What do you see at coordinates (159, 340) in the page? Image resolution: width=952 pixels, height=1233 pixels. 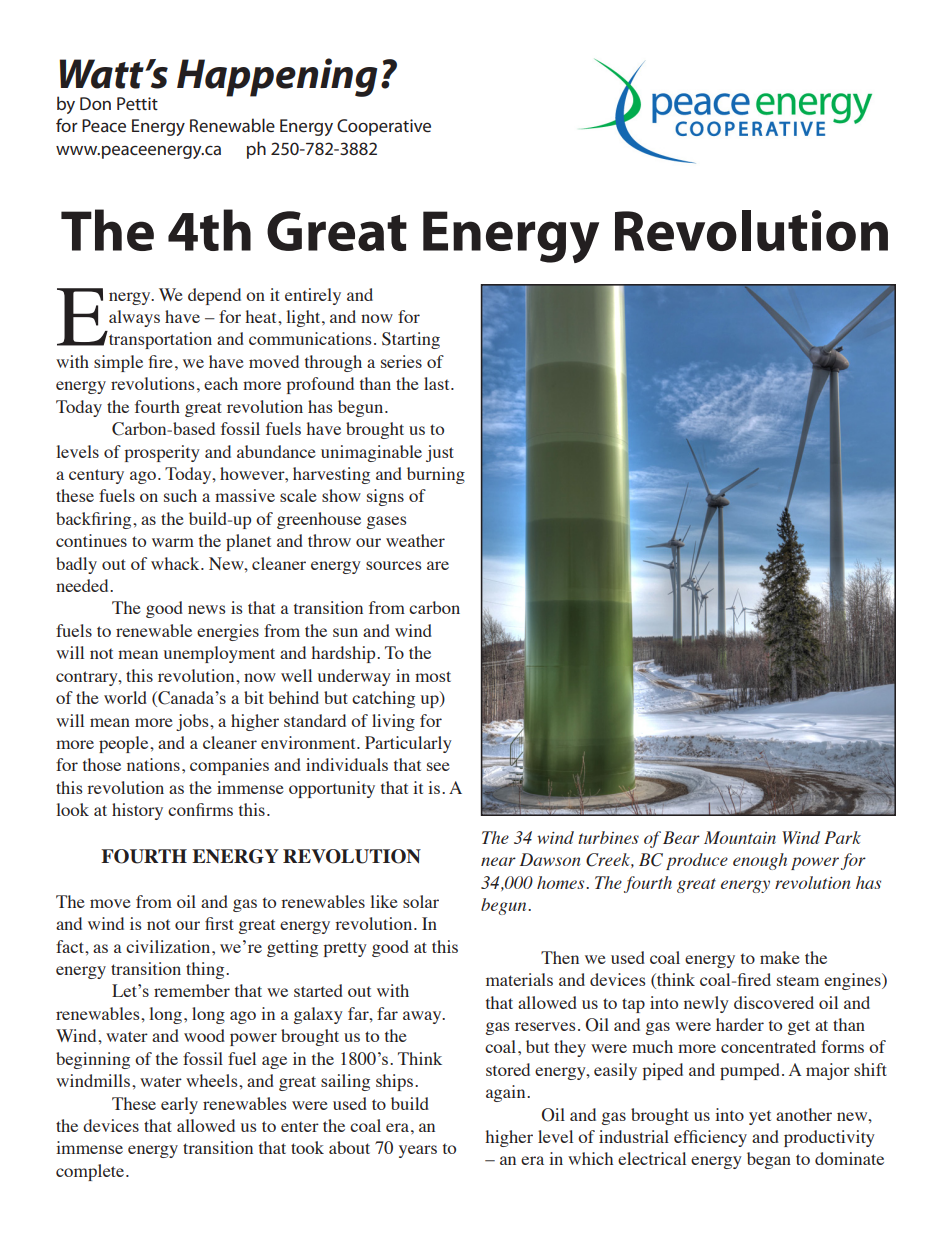 I see `transportation` at bounding box center [159, 340].
